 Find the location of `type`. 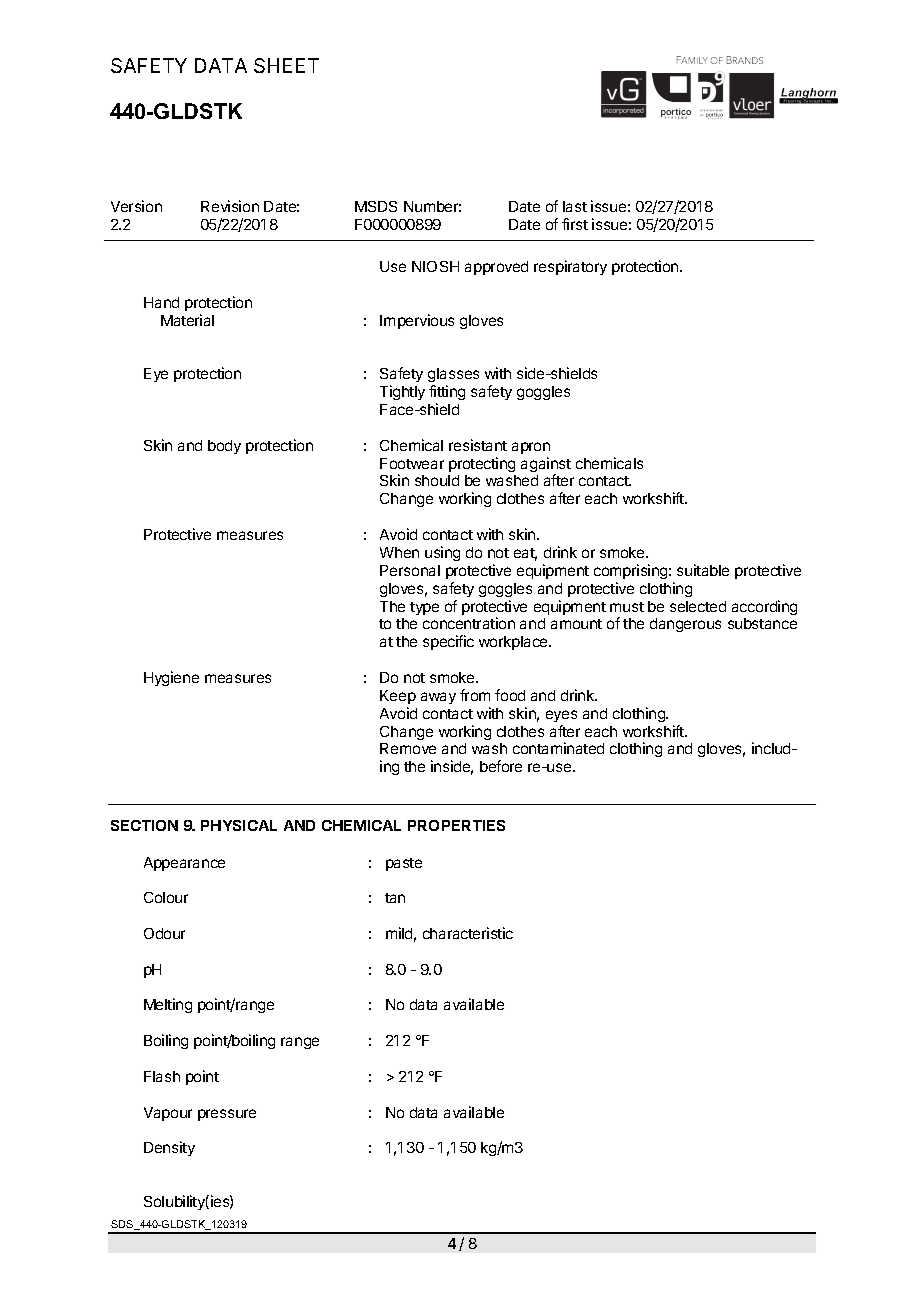

type is located at coordinates (424, 608).
